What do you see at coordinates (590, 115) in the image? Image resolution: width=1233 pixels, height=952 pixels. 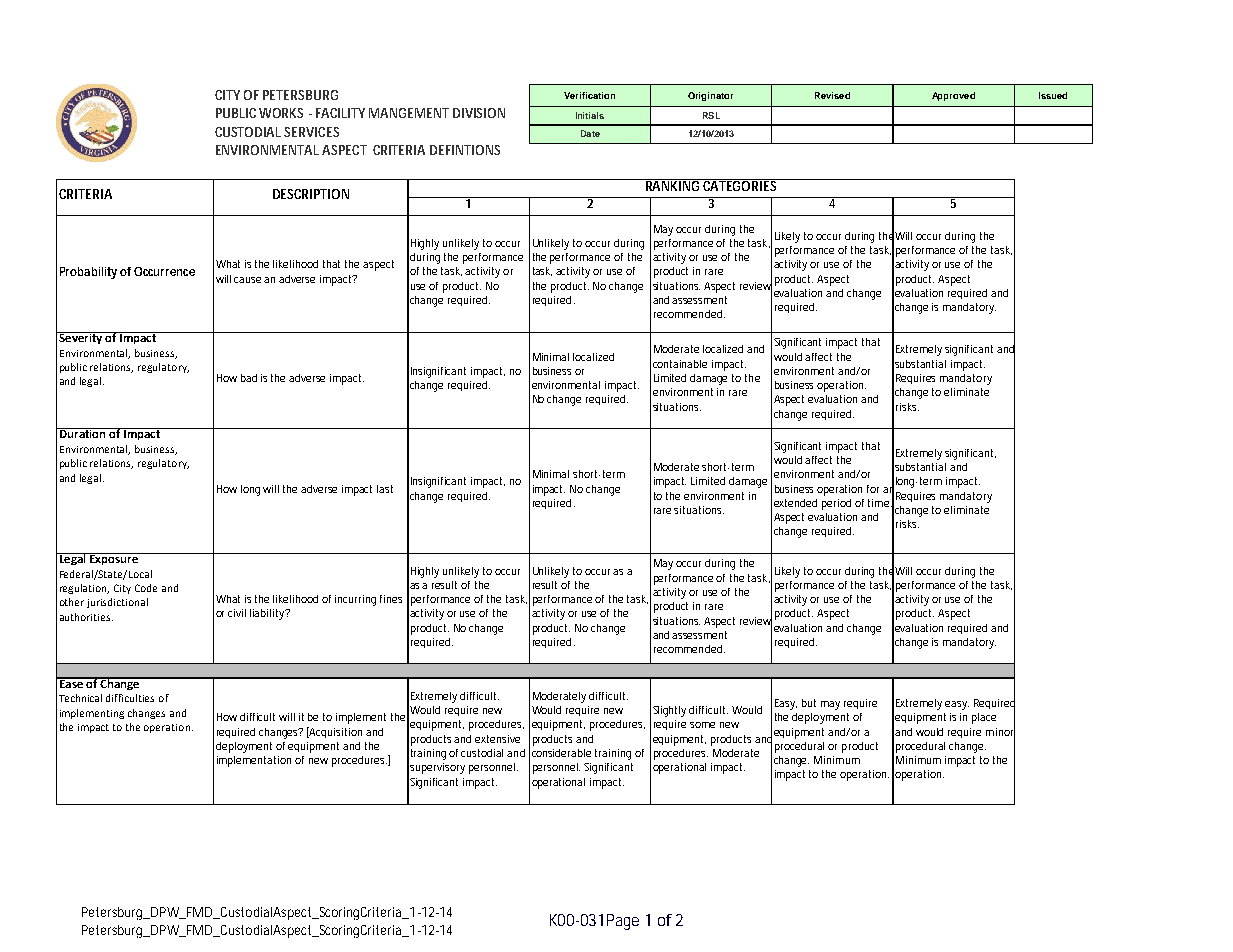 I see `Initials` at bounding box center [590, 115].
